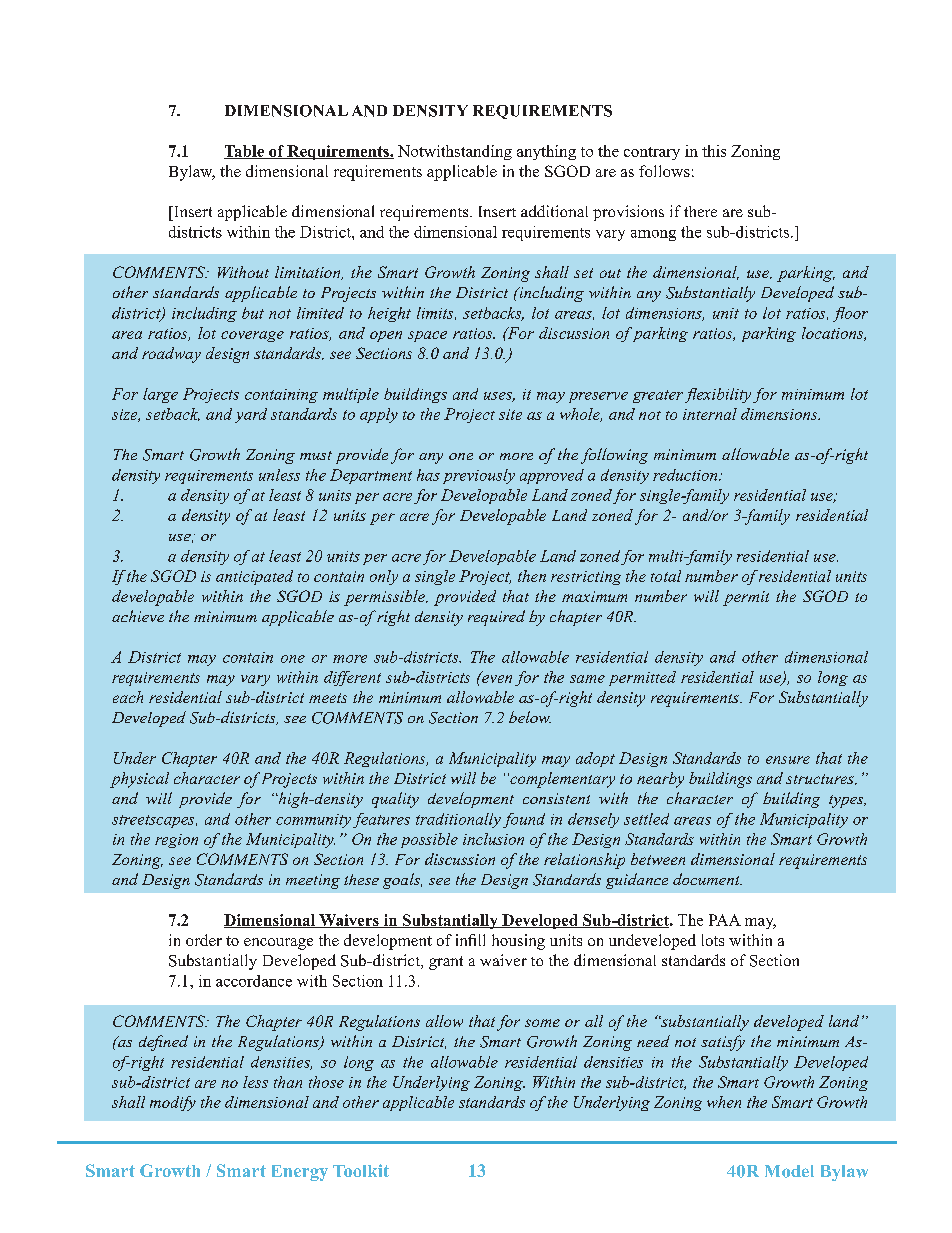 The height and width of the image is (1233, 952). I want to click on ensure, so click(788, 760).
